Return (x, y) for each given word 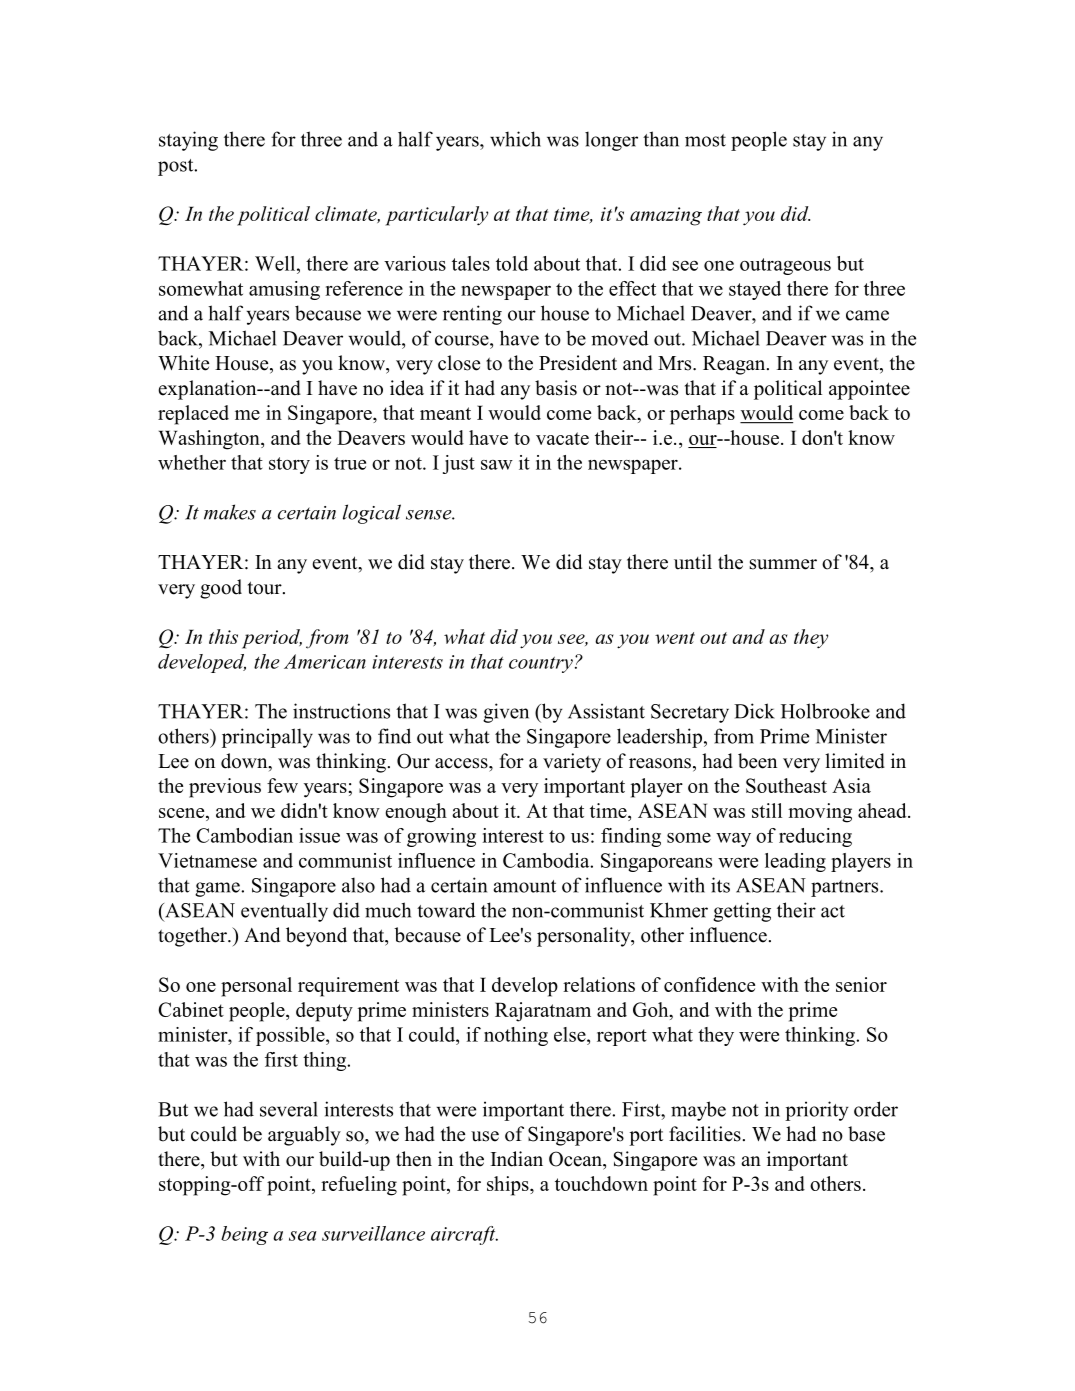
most (705, 140)
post (177, 167)
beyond (316, 937)
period (272, 639)
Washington (210, 440)
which (515, 139)
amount (525, 886)
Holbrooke (825, 711)
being (244, 1235)
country (541, 665)
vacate (562, 438)
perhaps (702, 415)
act (833, 911)
